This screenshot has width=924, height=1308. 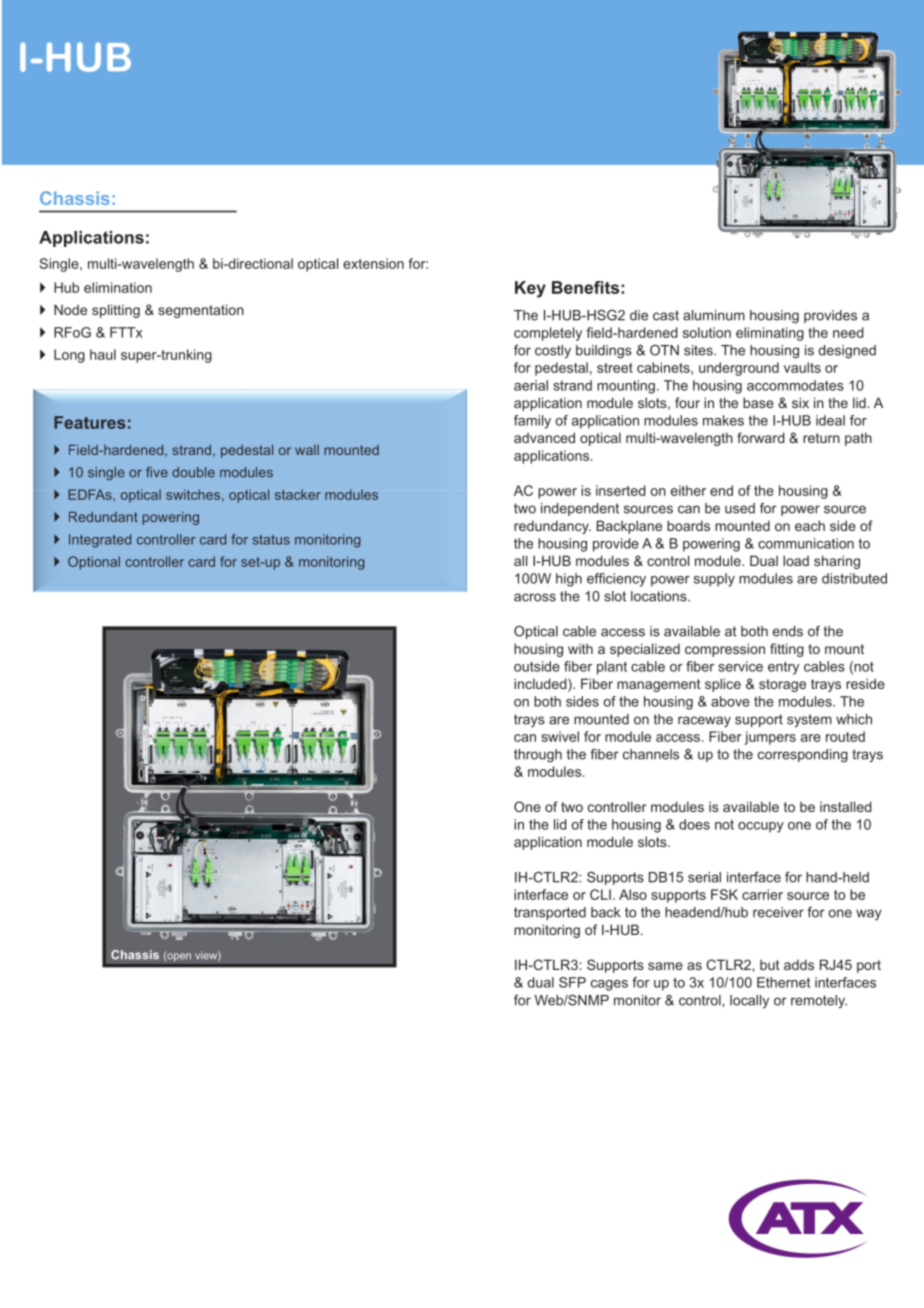 I want to click on used, so click(x=740, y=508).
